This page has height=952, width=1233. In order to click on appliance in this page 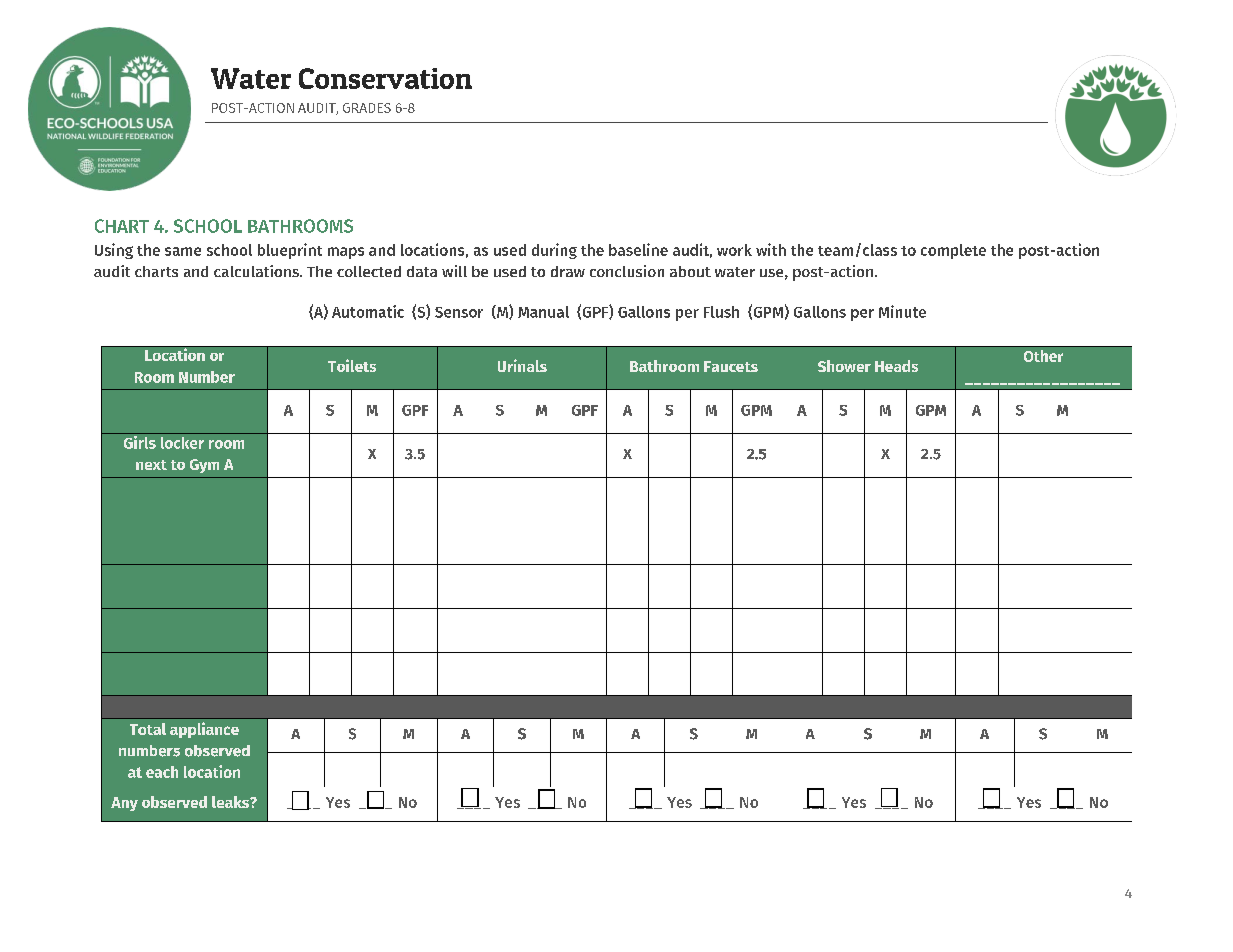, I will do `click(204, 730)`.
